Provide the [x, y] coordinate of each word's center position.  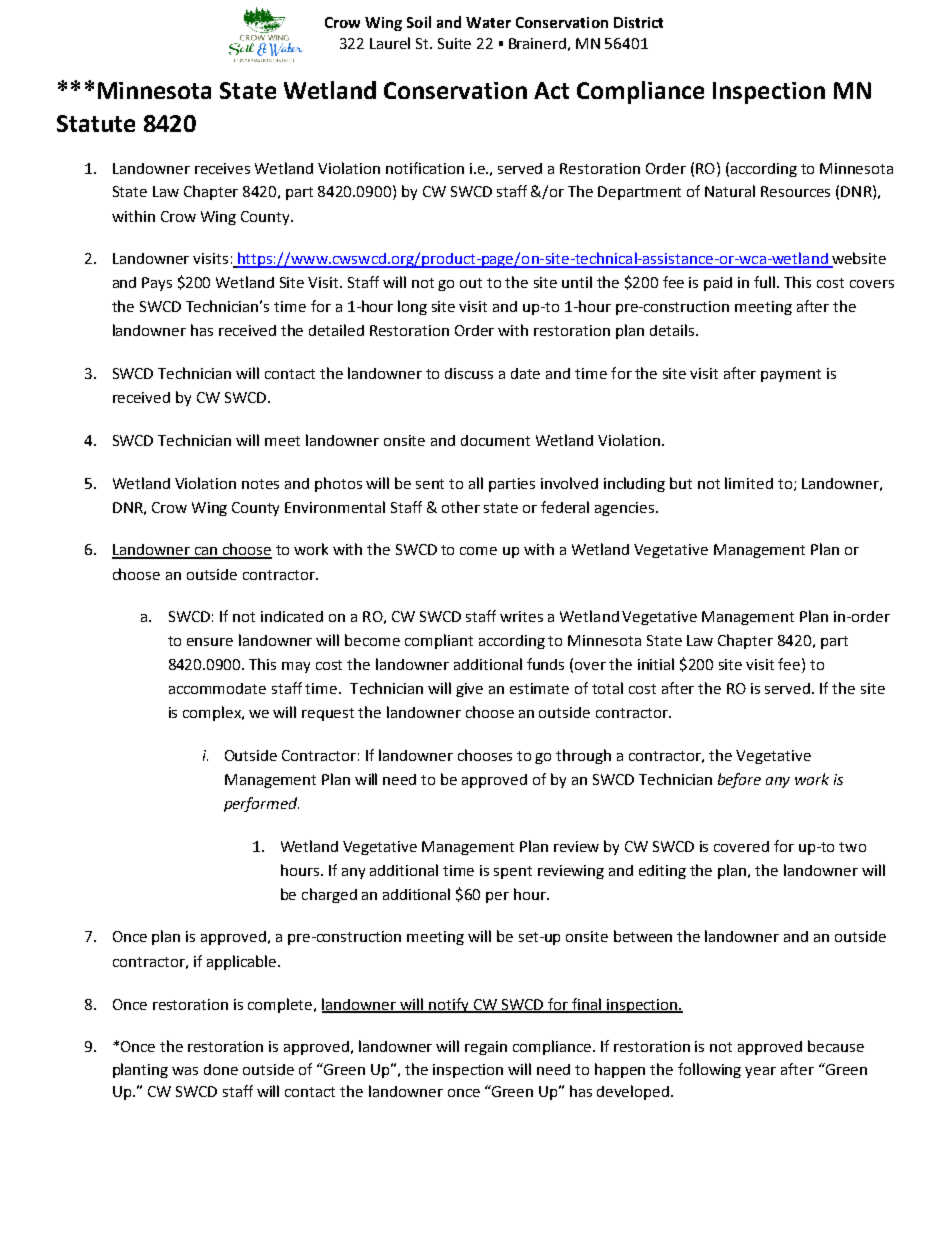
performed [261, 804]
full [766, 282]
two [852, 847]
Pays [157, 284]
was [185, 1071]
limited [749, 483]
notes [260, 484]
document [495, 440]
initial [656, 664]
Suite [454, 43]
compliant [439, 641]
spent [513, 872]
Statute [96, 123]
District [638, 22]
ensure [210, 642]
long [412, 307]
